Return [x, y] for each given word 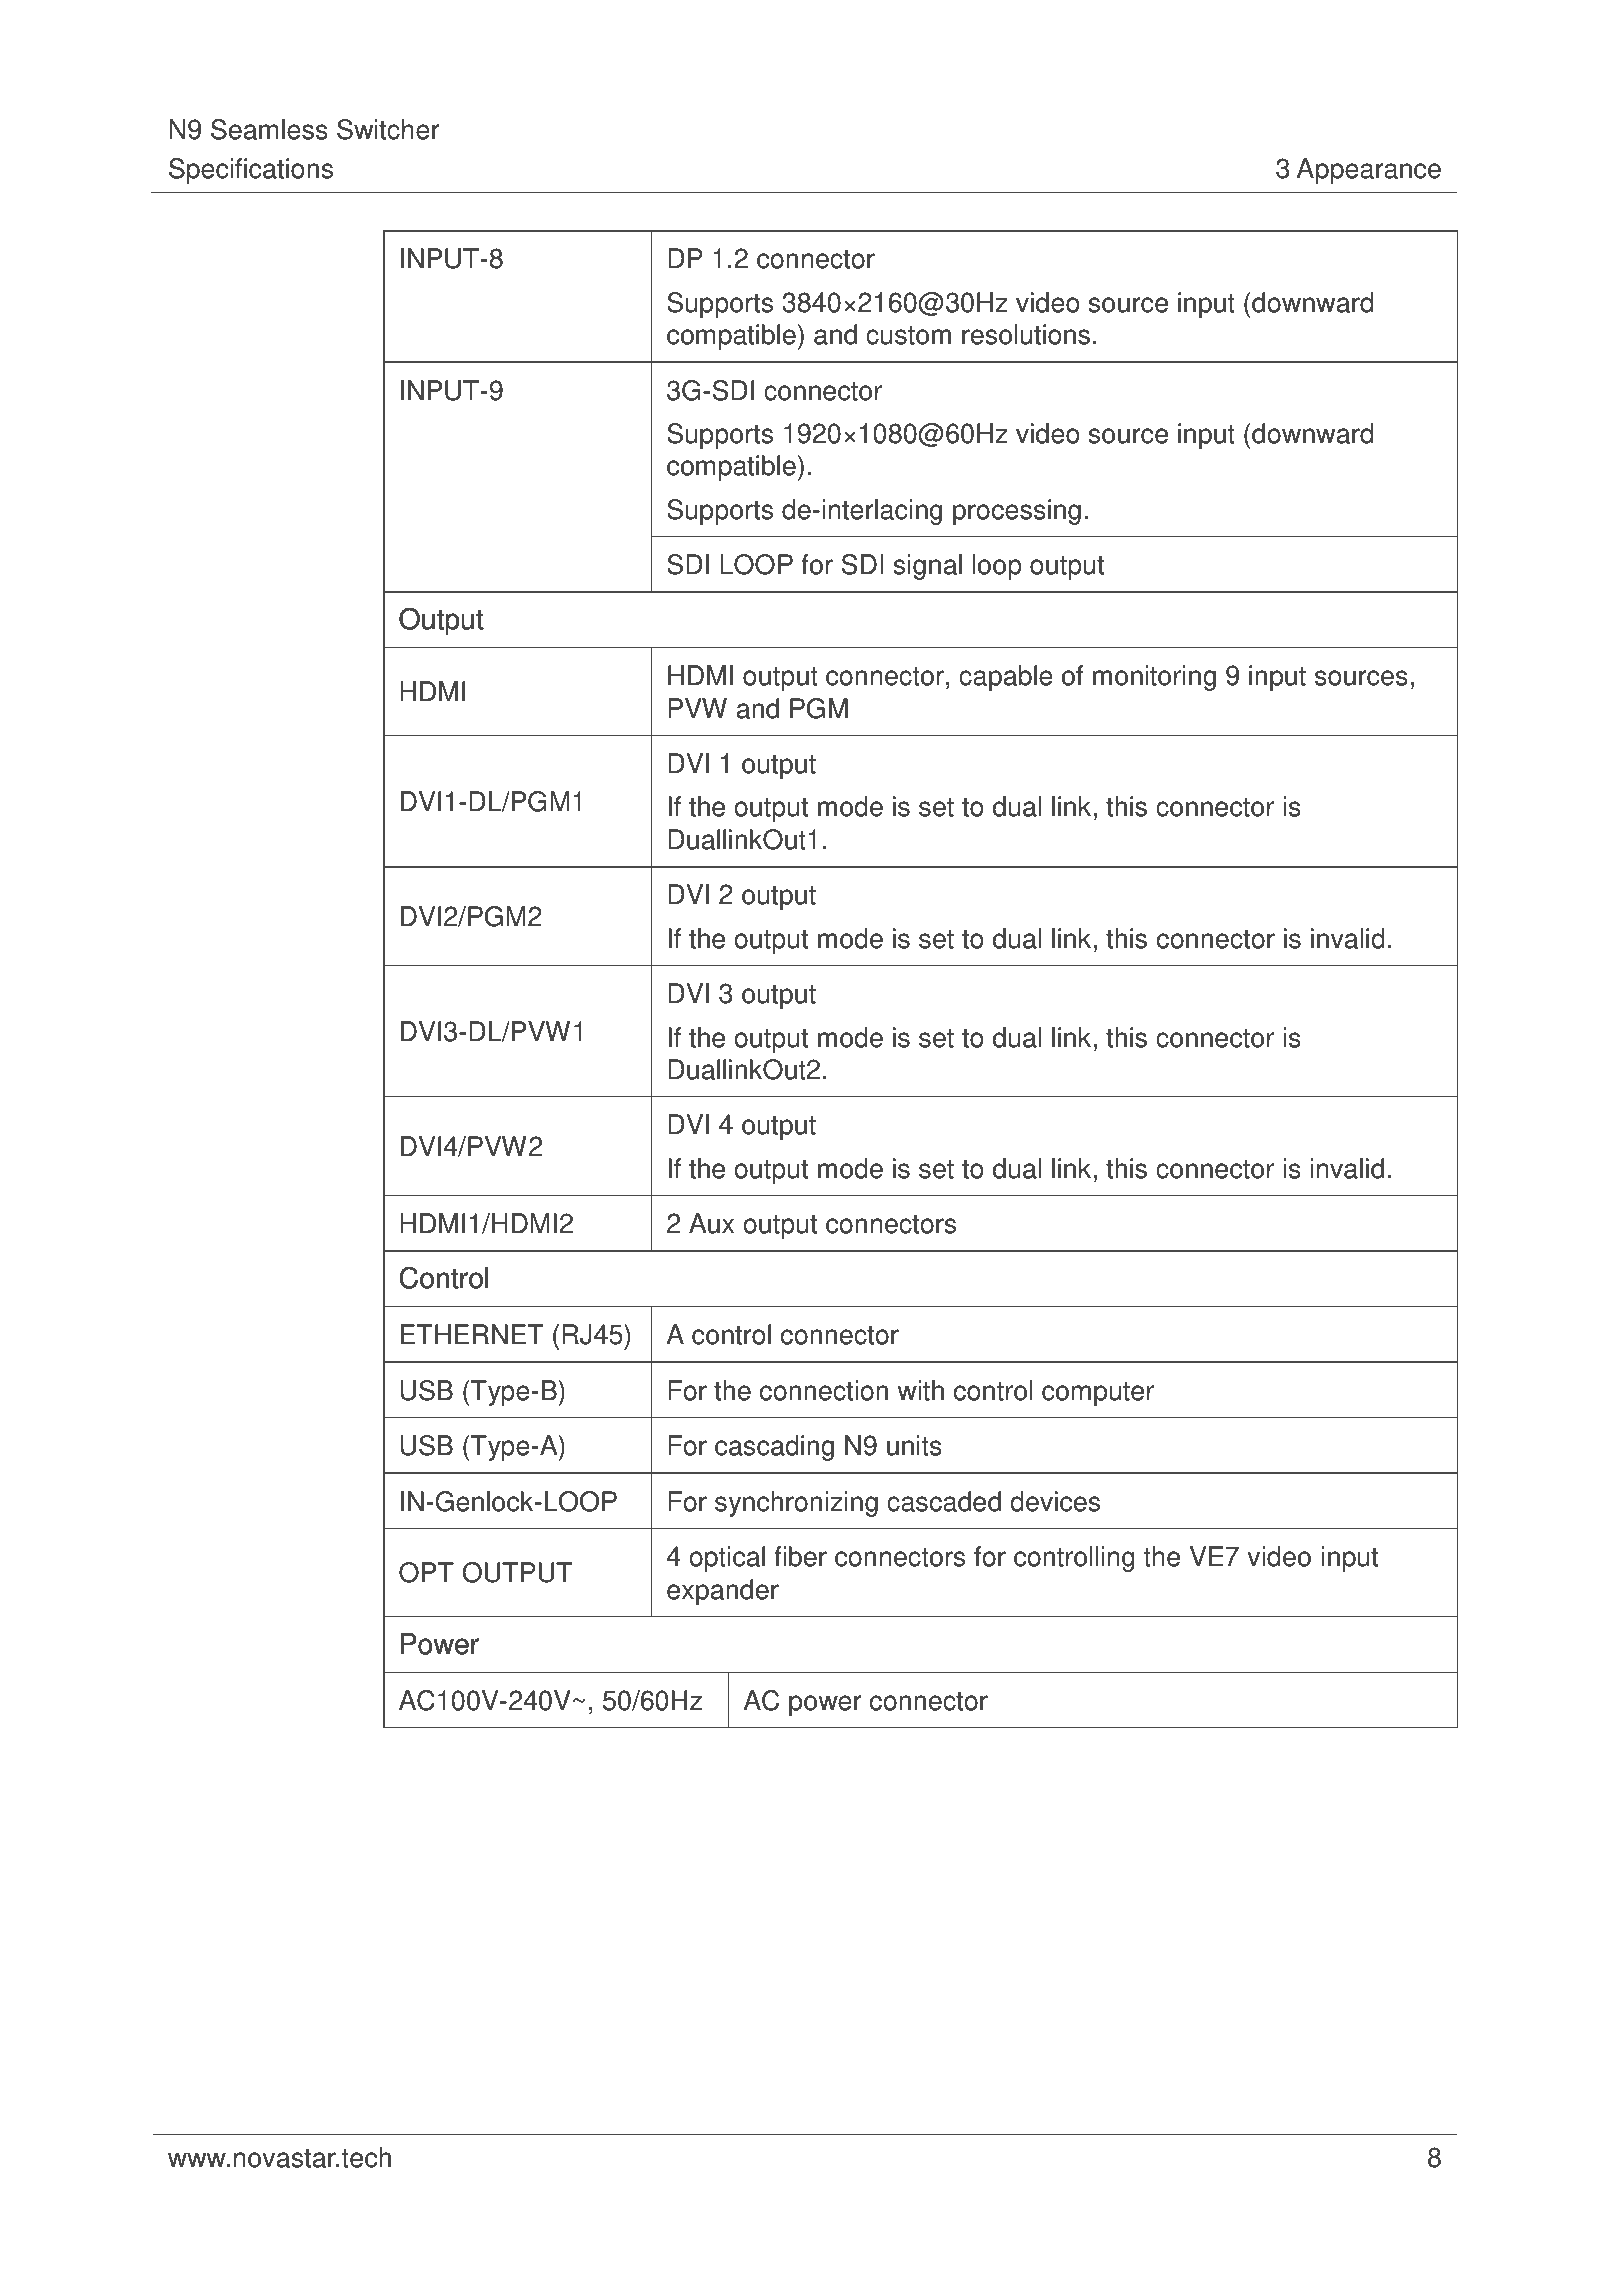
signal [927, 567]
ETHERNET [472, 1334]
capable [1006, 678]
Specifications [251, 171]
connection [824, 1390]
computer [1098, 1394]
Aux [711, 1223]
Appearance [1369, 171]
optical [727, 1559]
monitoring [1154, 678]
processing [1017, 512]
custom [908, 335]
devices [1055, 1501]
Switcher [388, 129]
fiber [800, 1556]
